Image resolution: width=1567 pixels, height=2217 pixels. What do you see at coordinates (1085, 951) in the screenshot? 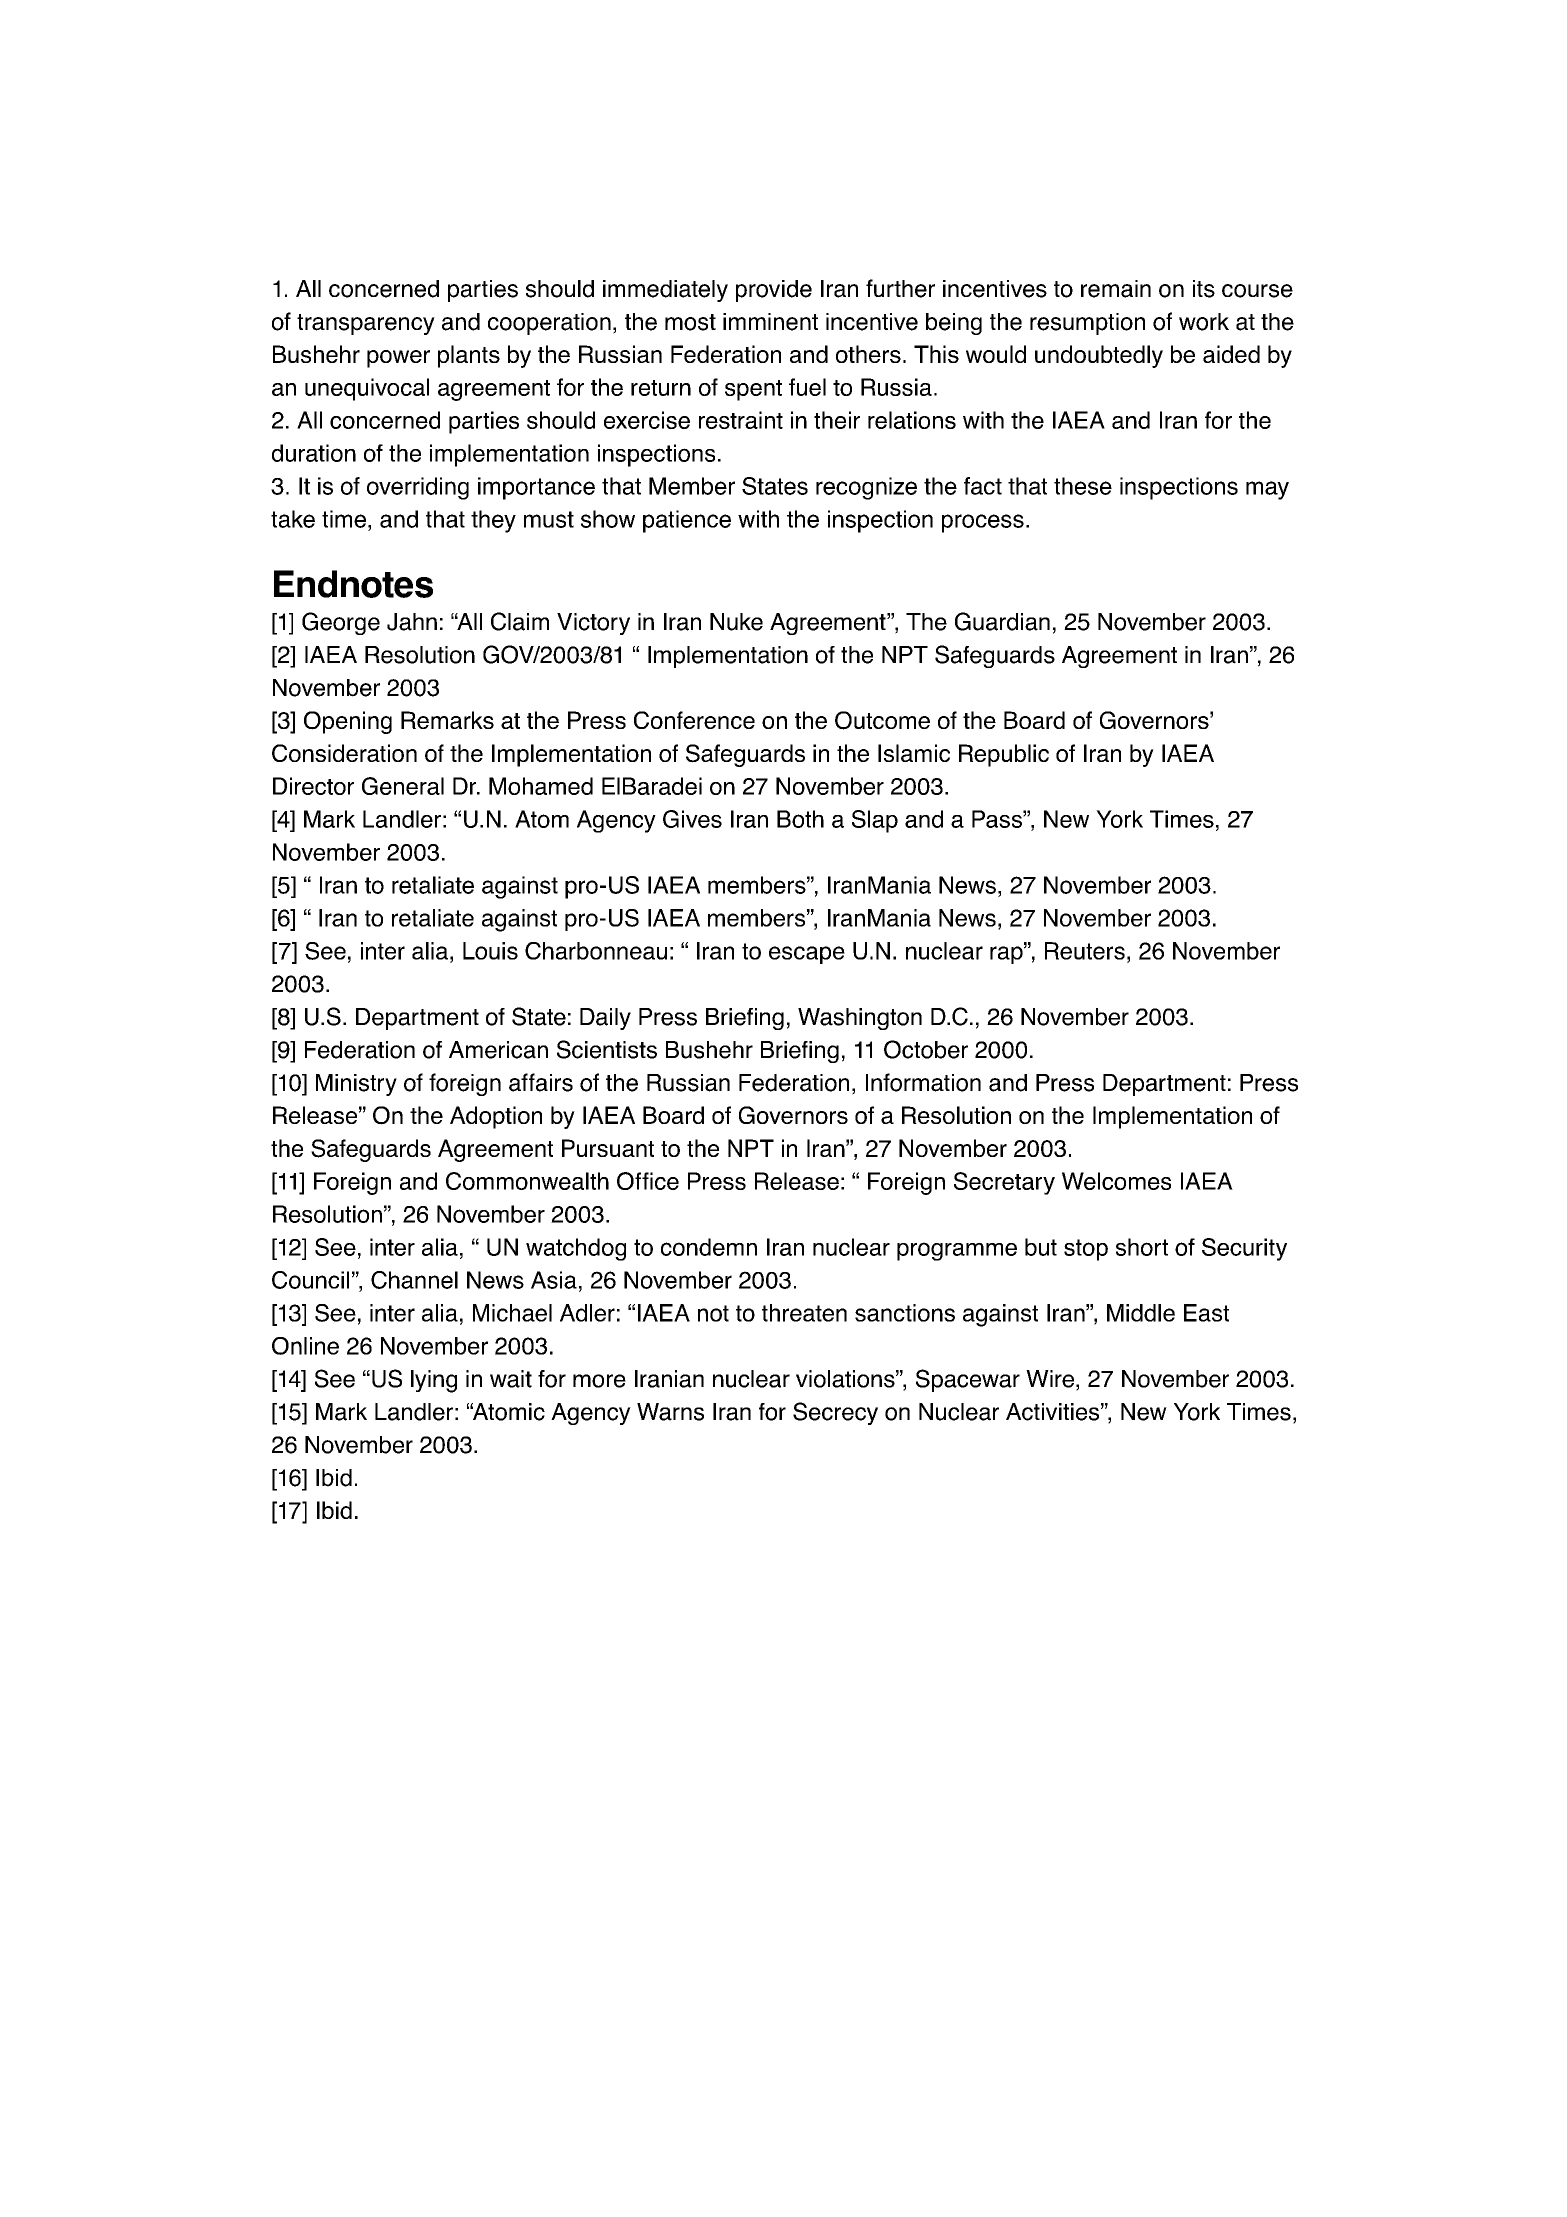
I see `Reuters` at bounding box center [1085, 951].
